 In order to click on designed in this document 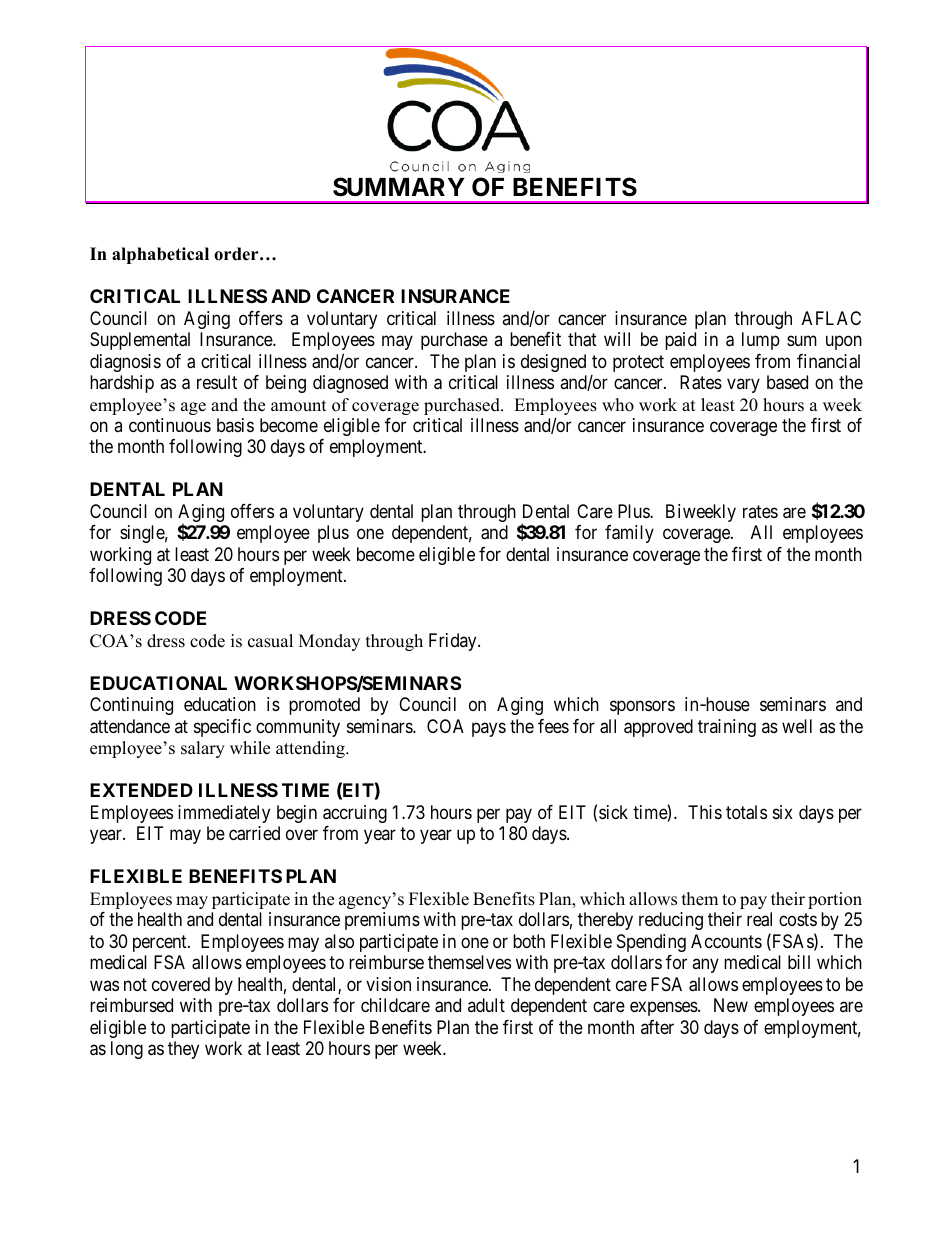, I will do `click(553, 363)`.
